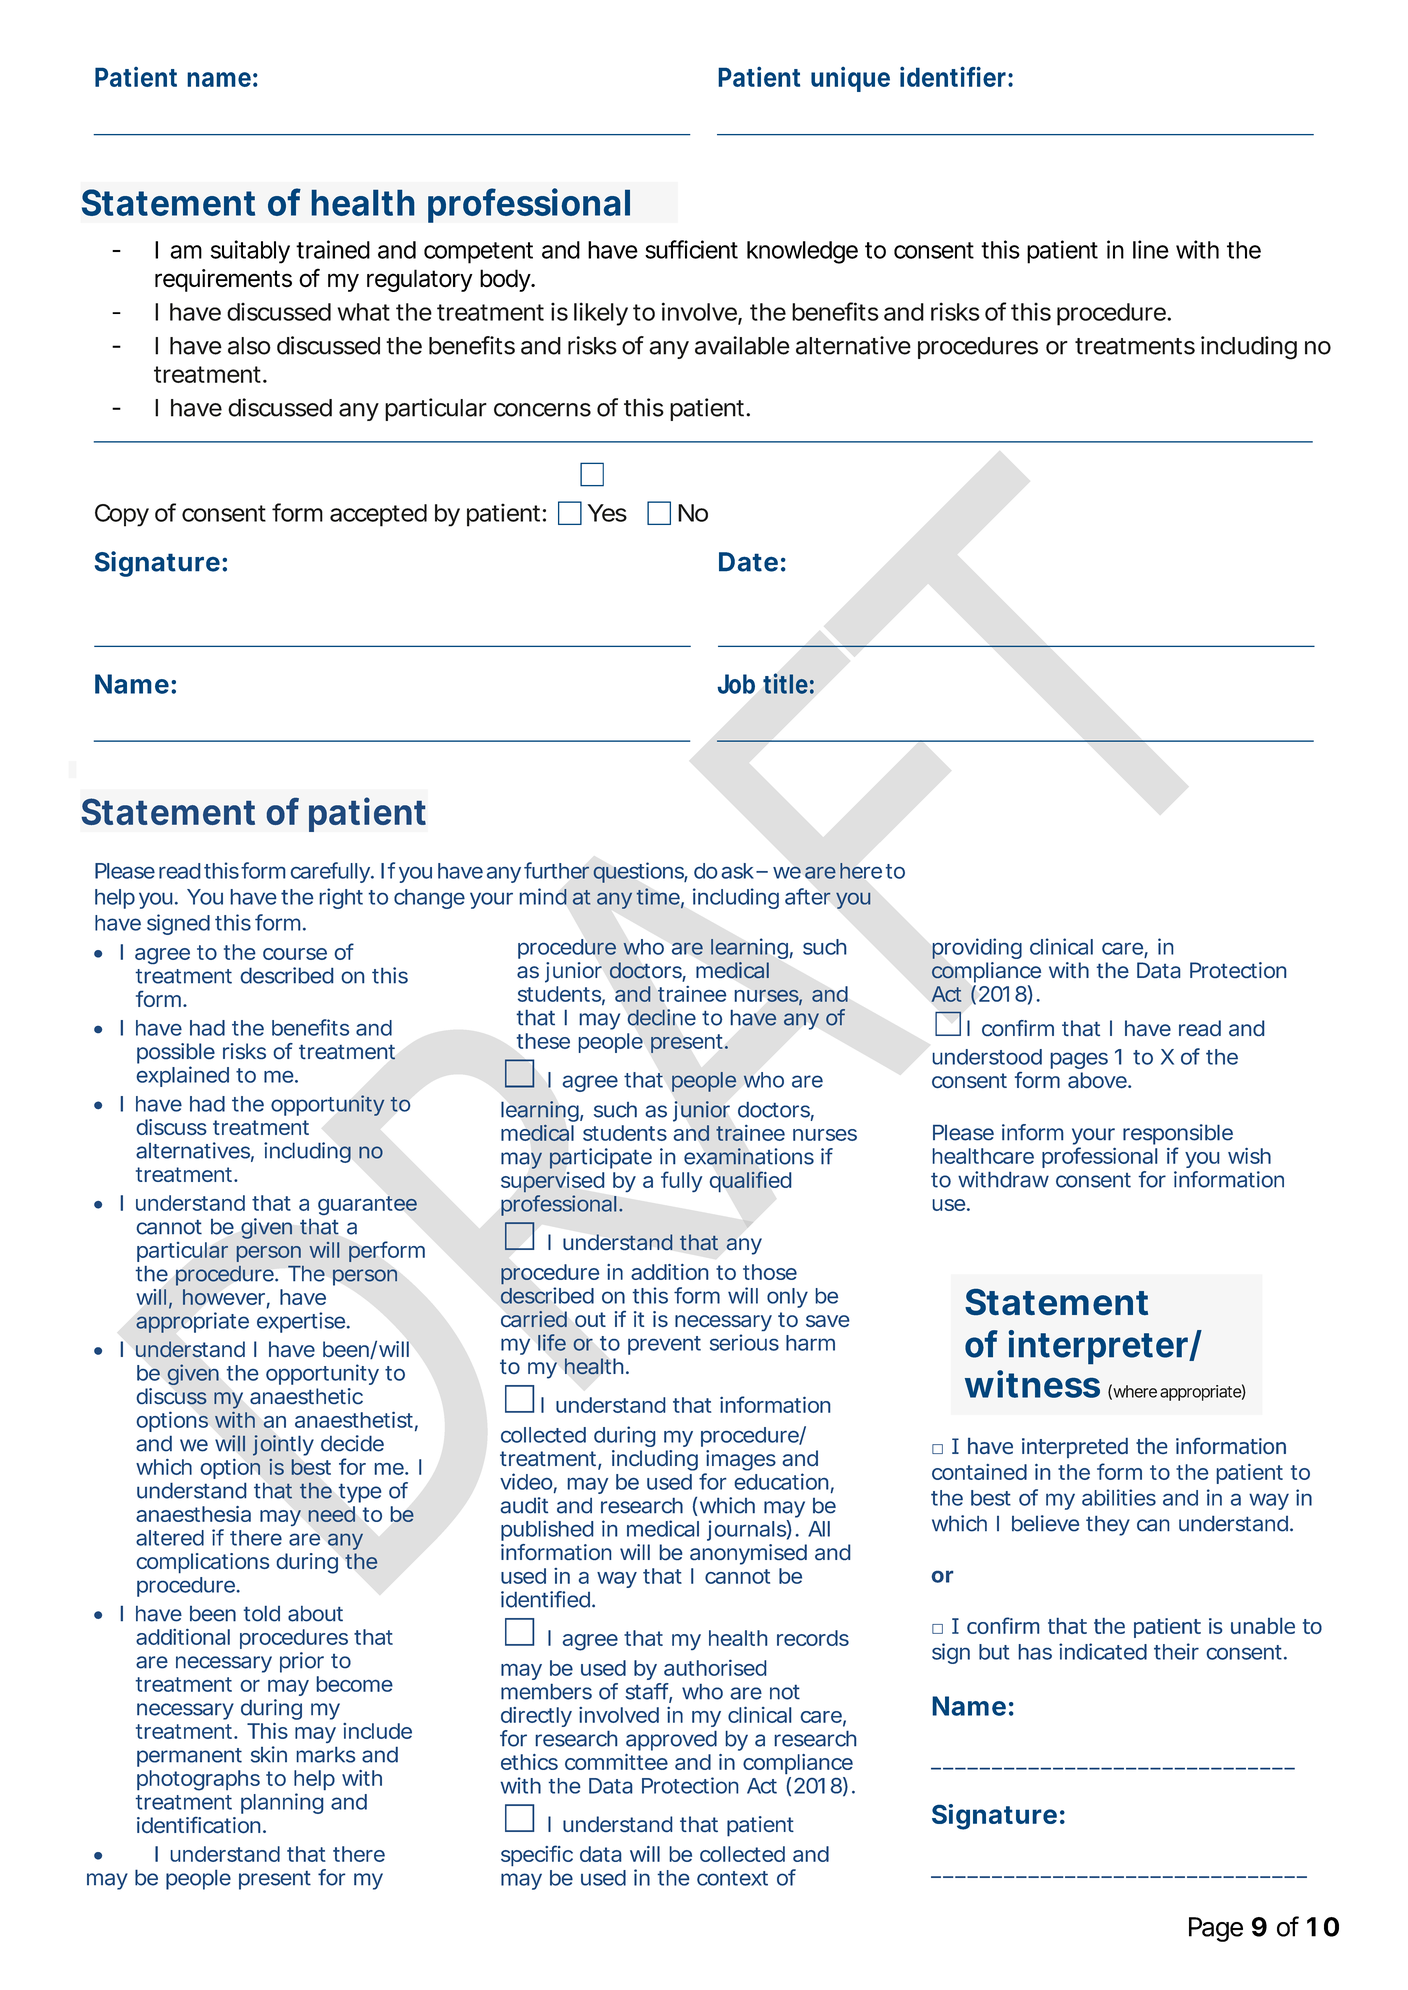 The image size is (1408, 1990). Describe the element at coordinates (283, 1445) in the screenshot. I see `jointly` at that location.
